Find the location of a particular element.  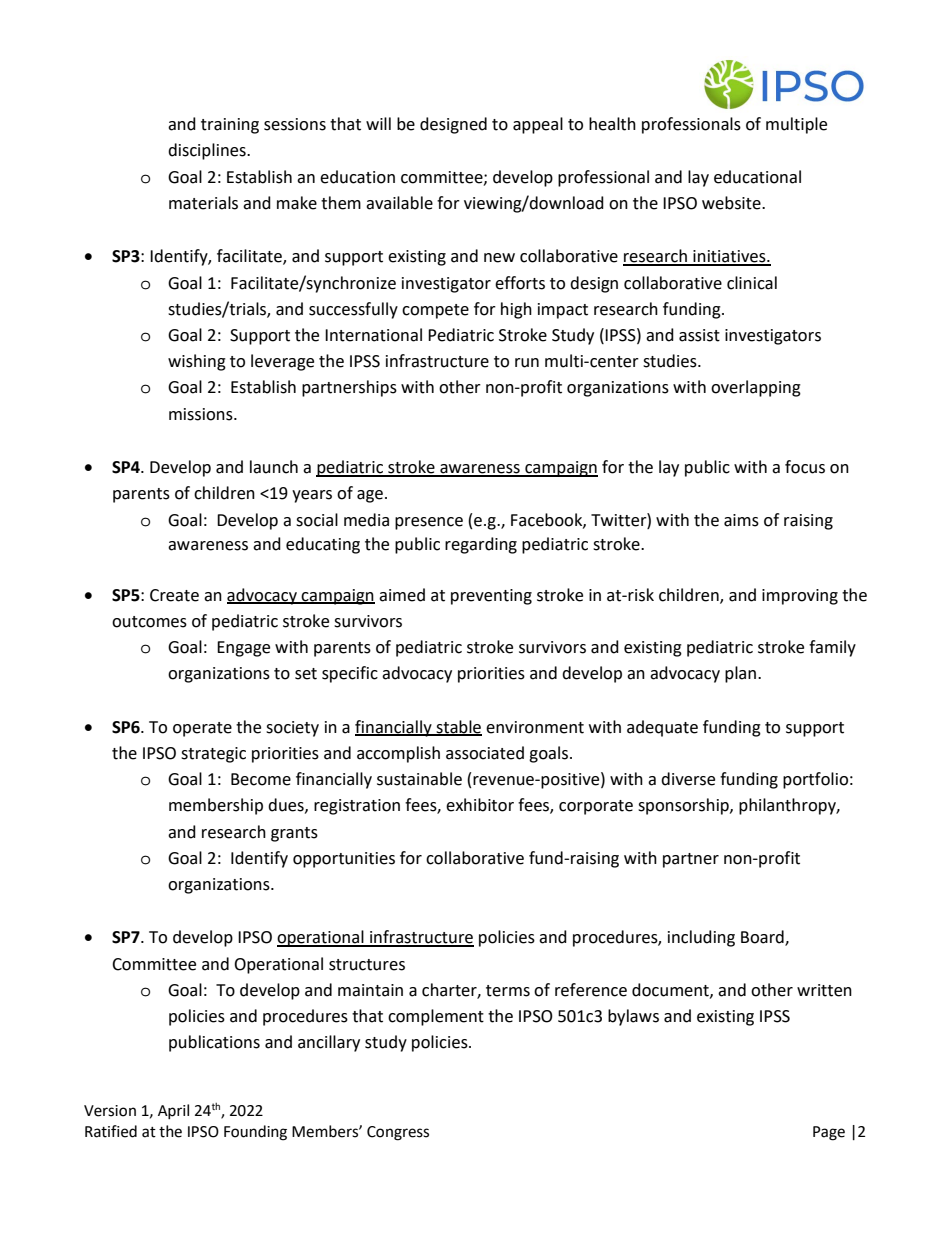

disciplines is located at coordinates (208, 151).
